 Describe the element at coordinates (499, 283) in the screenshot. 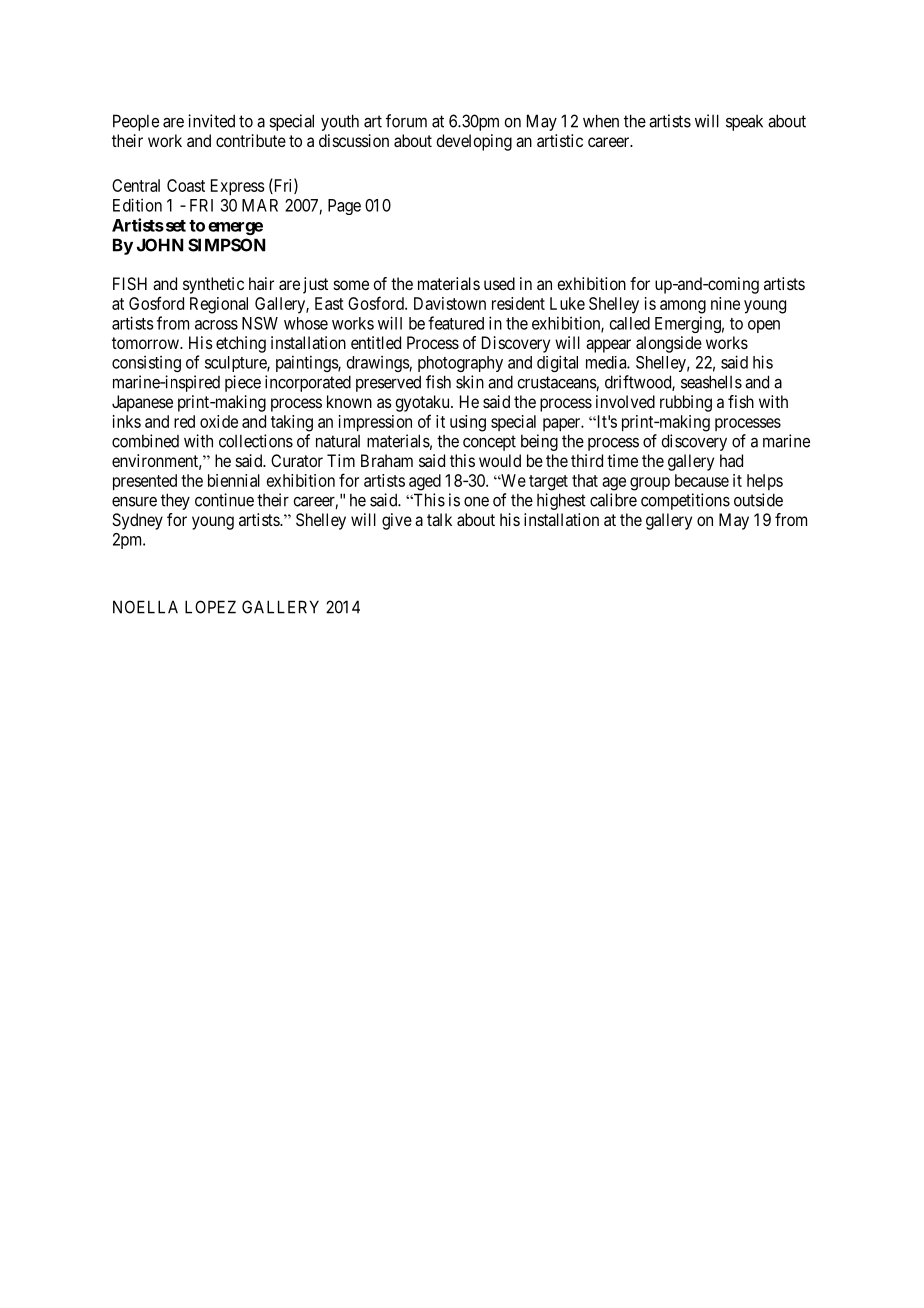

I see `used` at that location.
